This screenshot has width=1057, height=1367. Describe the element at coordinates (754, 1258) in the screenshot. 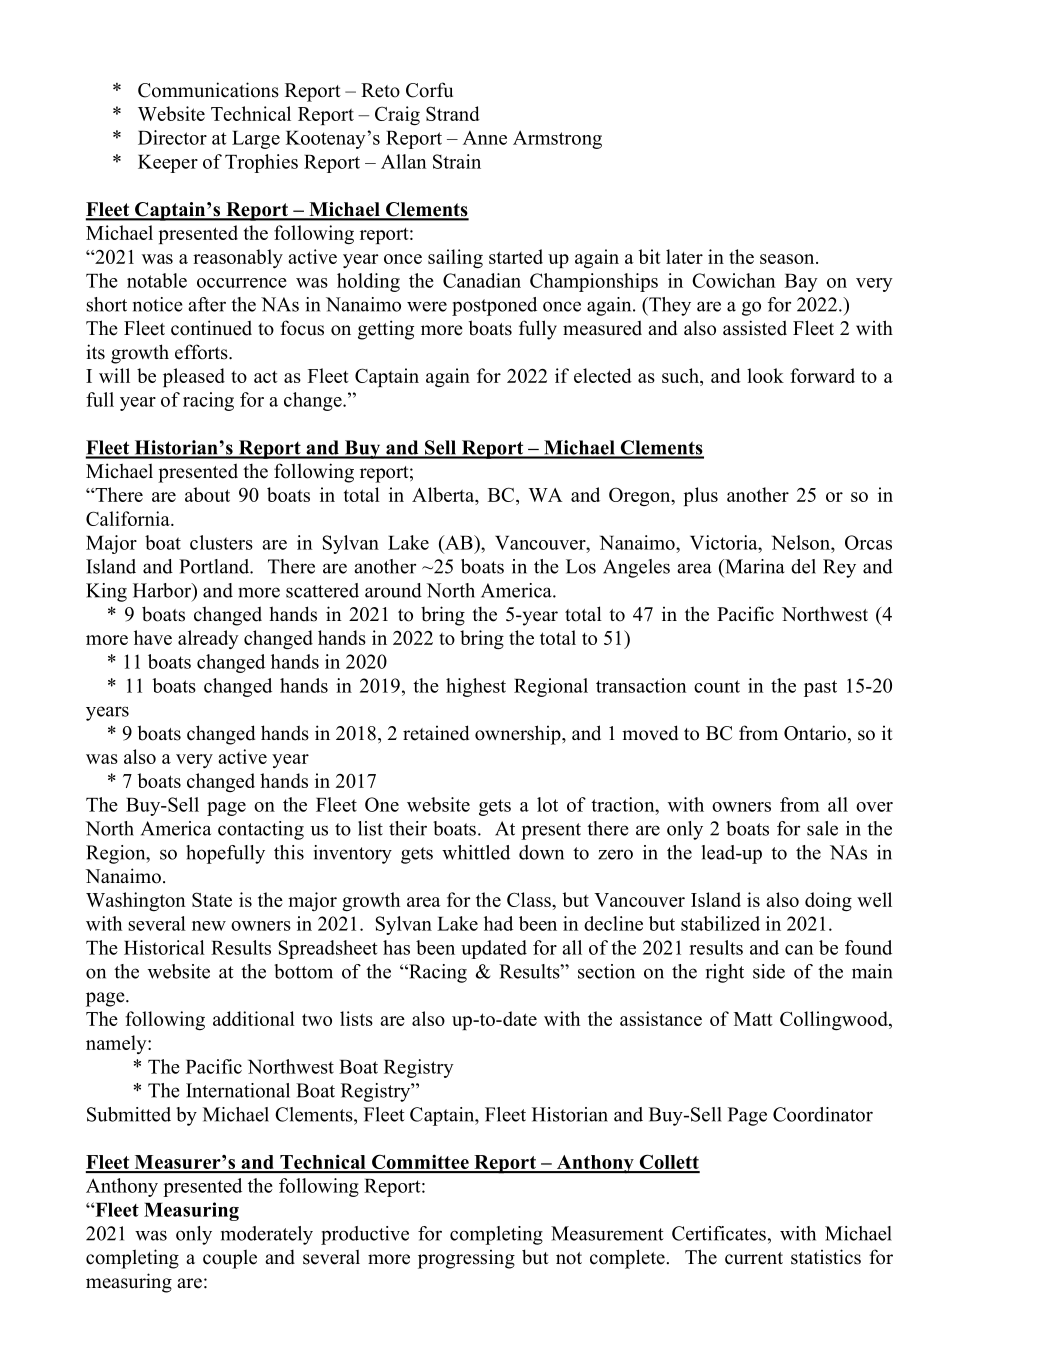

I see `current` at that location.
